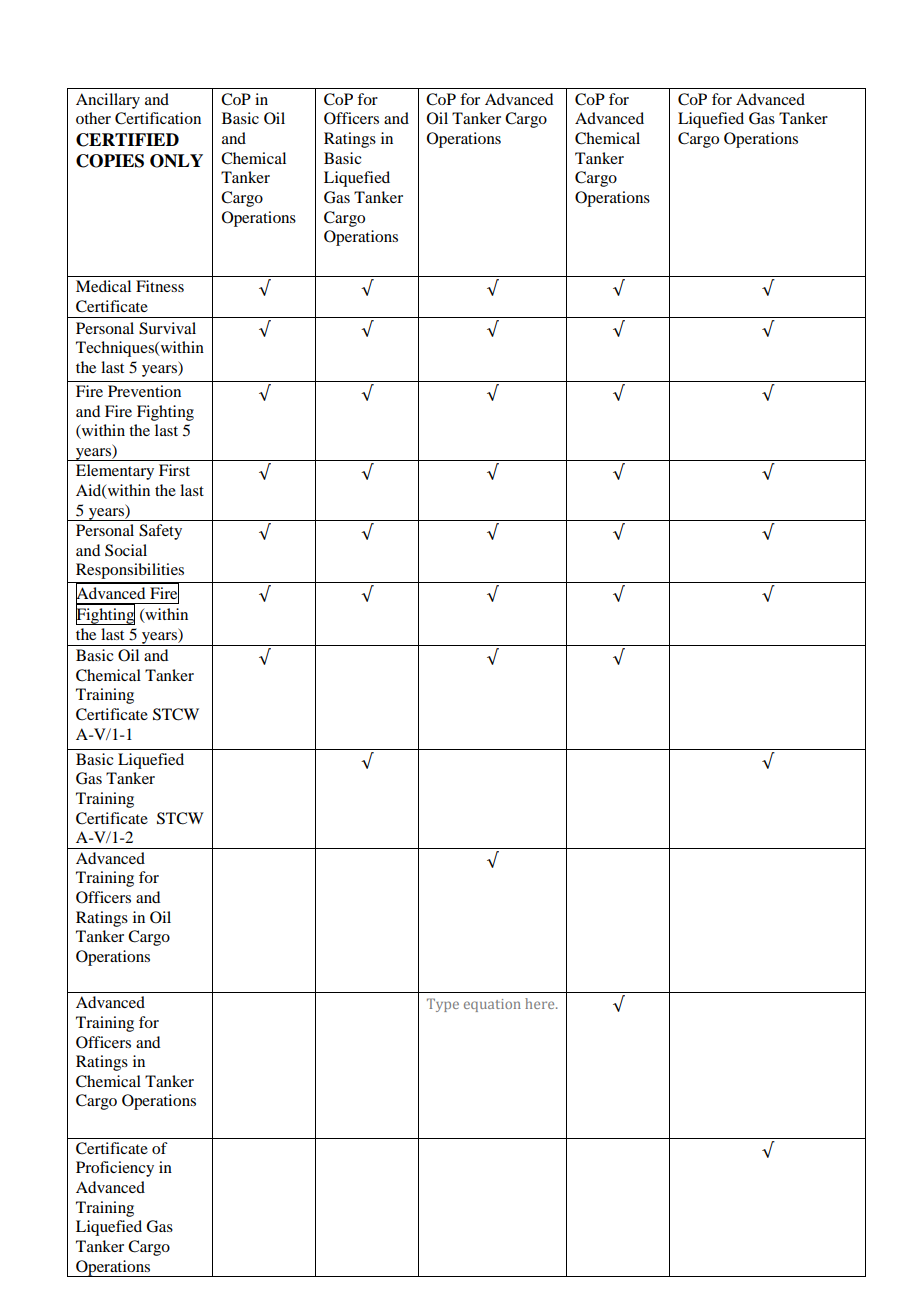  What do you see at coordinates (443, 1005) in the screenshot?
I see `Type` at bounding box center [443, 1005].
